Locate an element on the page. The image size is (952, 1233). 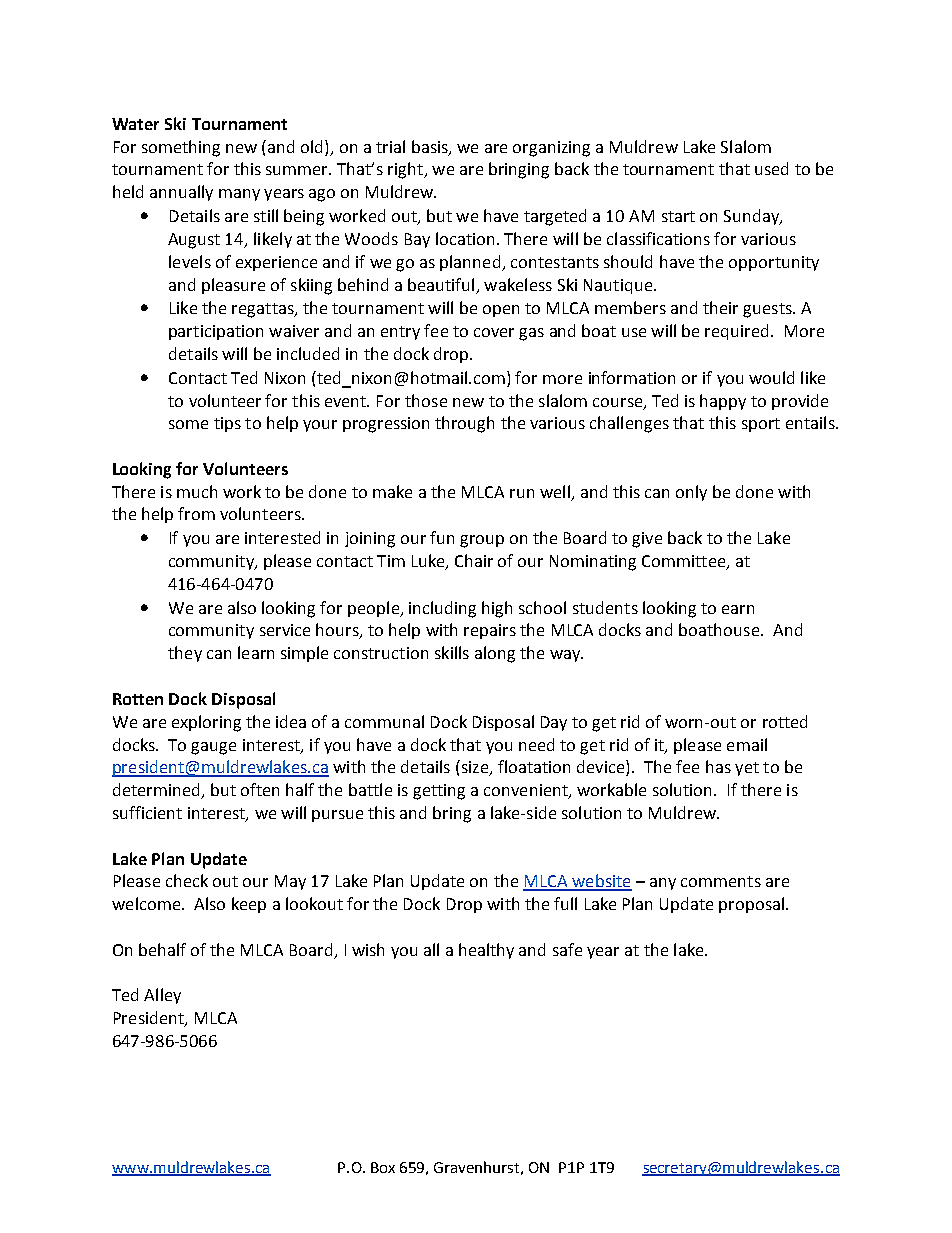
Box is located at coordinates (383, 1167).
